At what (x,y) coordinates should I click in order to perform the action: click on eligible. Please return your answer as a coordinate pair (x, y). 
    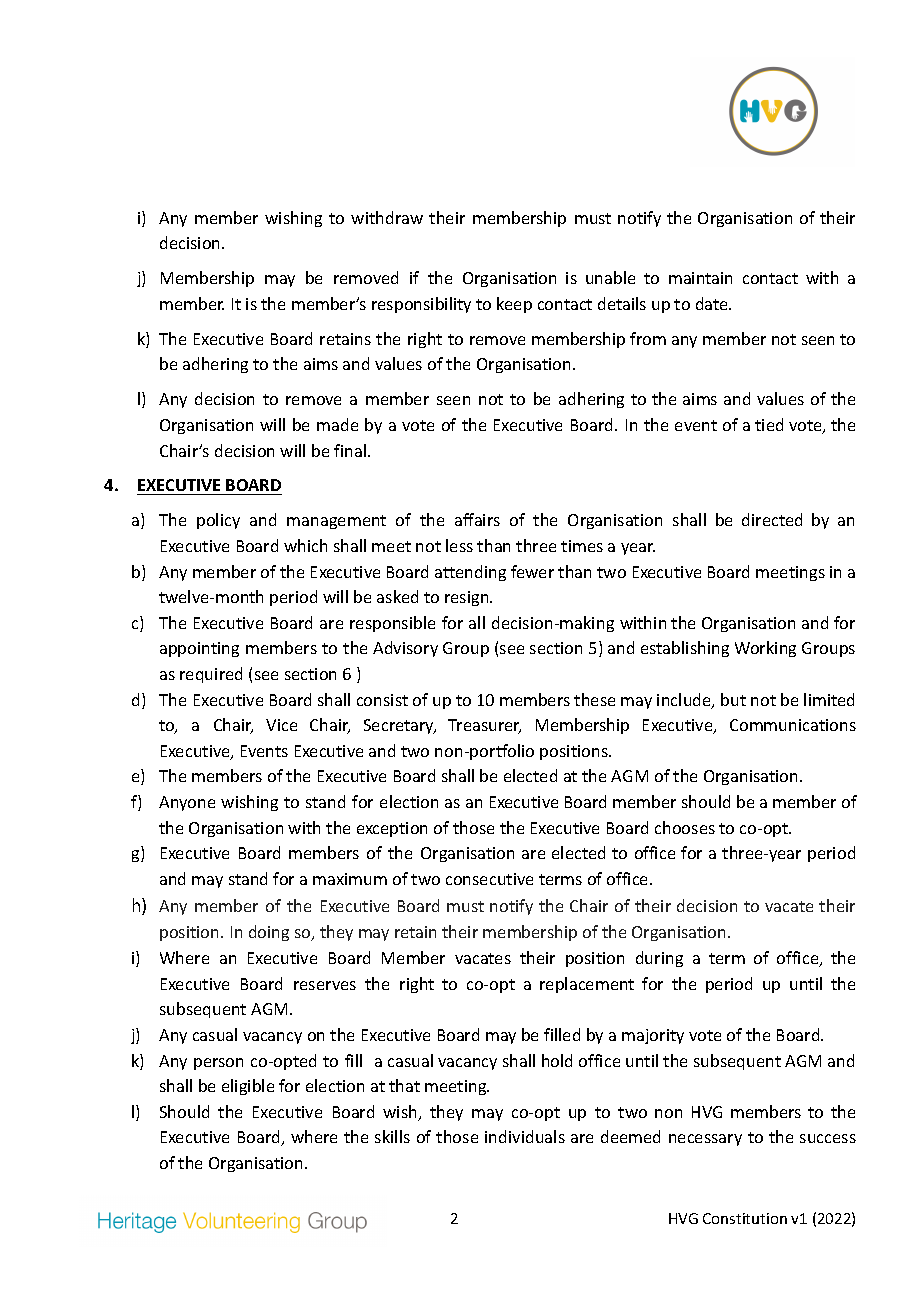
    Looking at the image, I should click on (248, 1087).
